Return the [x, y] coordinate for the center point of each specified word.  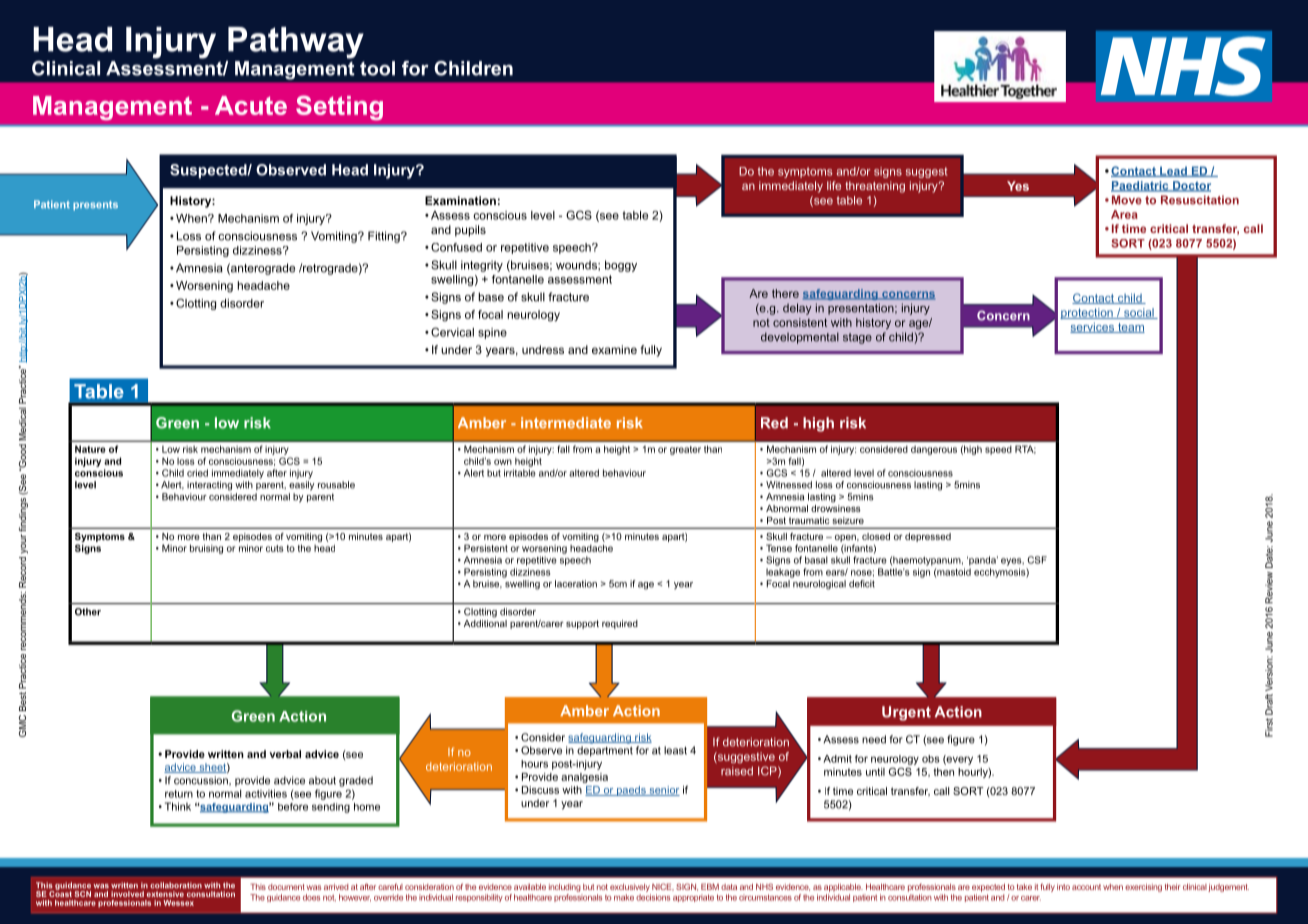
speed [998, 450]
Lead [1173, 171]
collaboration [176, 885]
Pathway [296, 43]
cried [197, 473]
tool [377, 68]
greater [685, 450]
